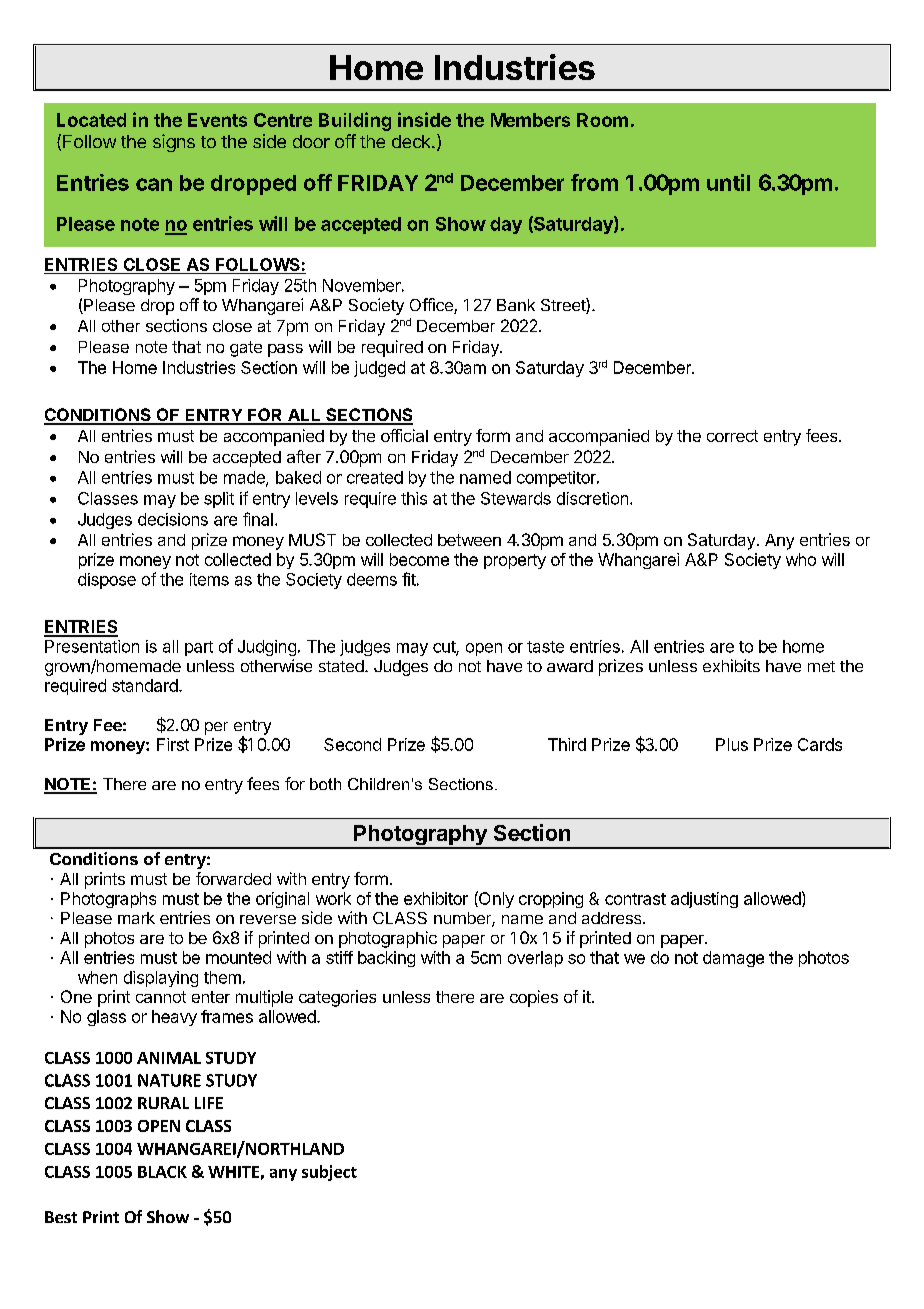  I want to click on number, so click(463, 919).
